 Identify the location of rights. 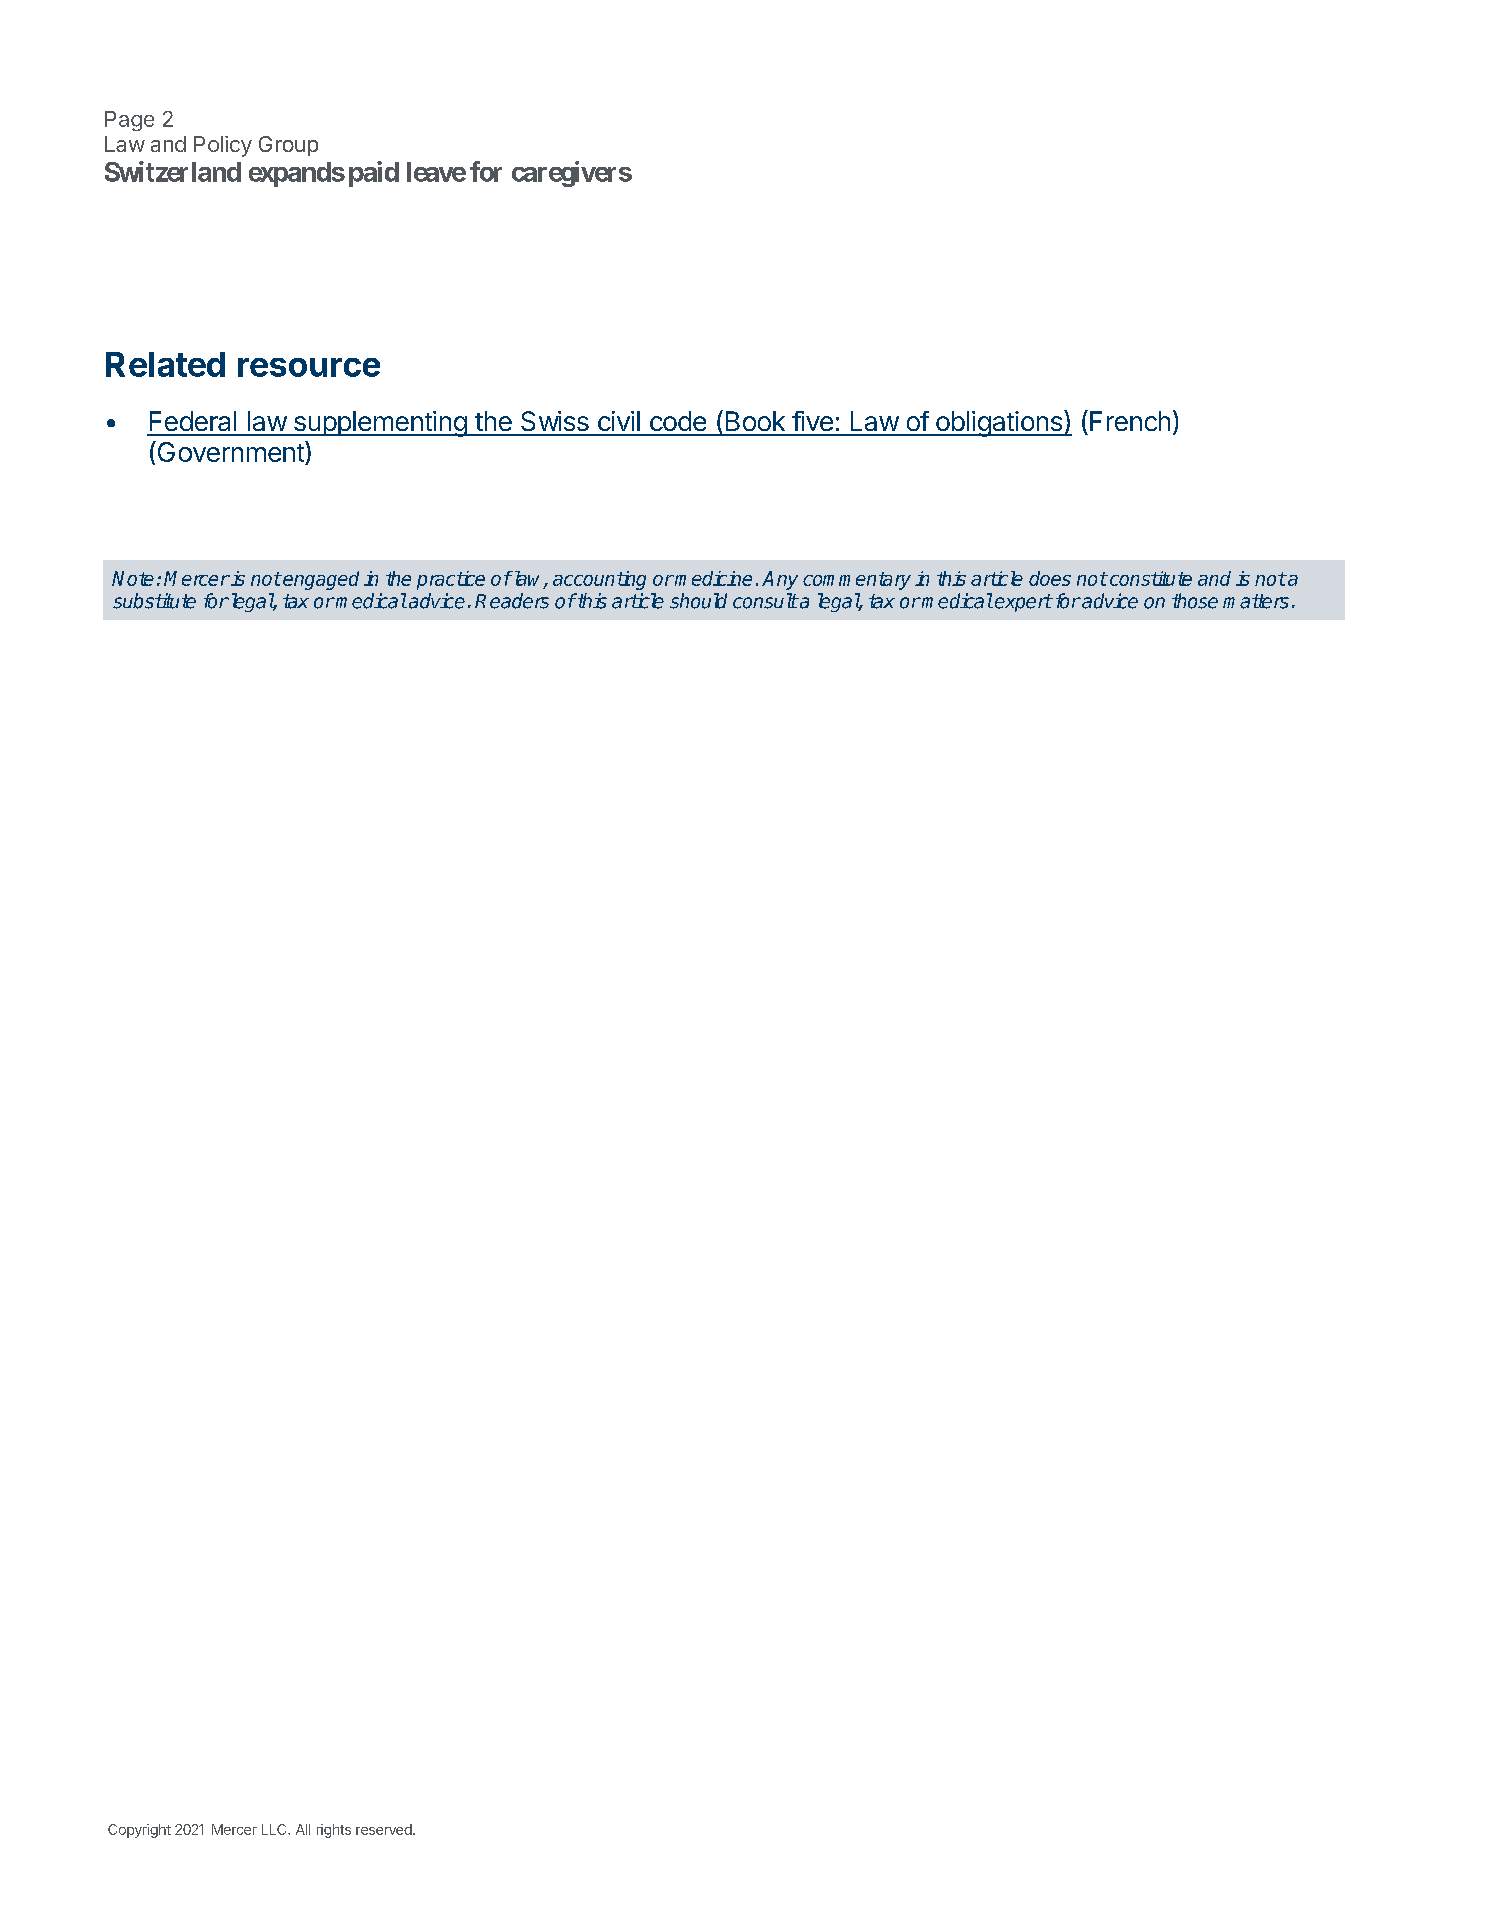
(334, 1831).
